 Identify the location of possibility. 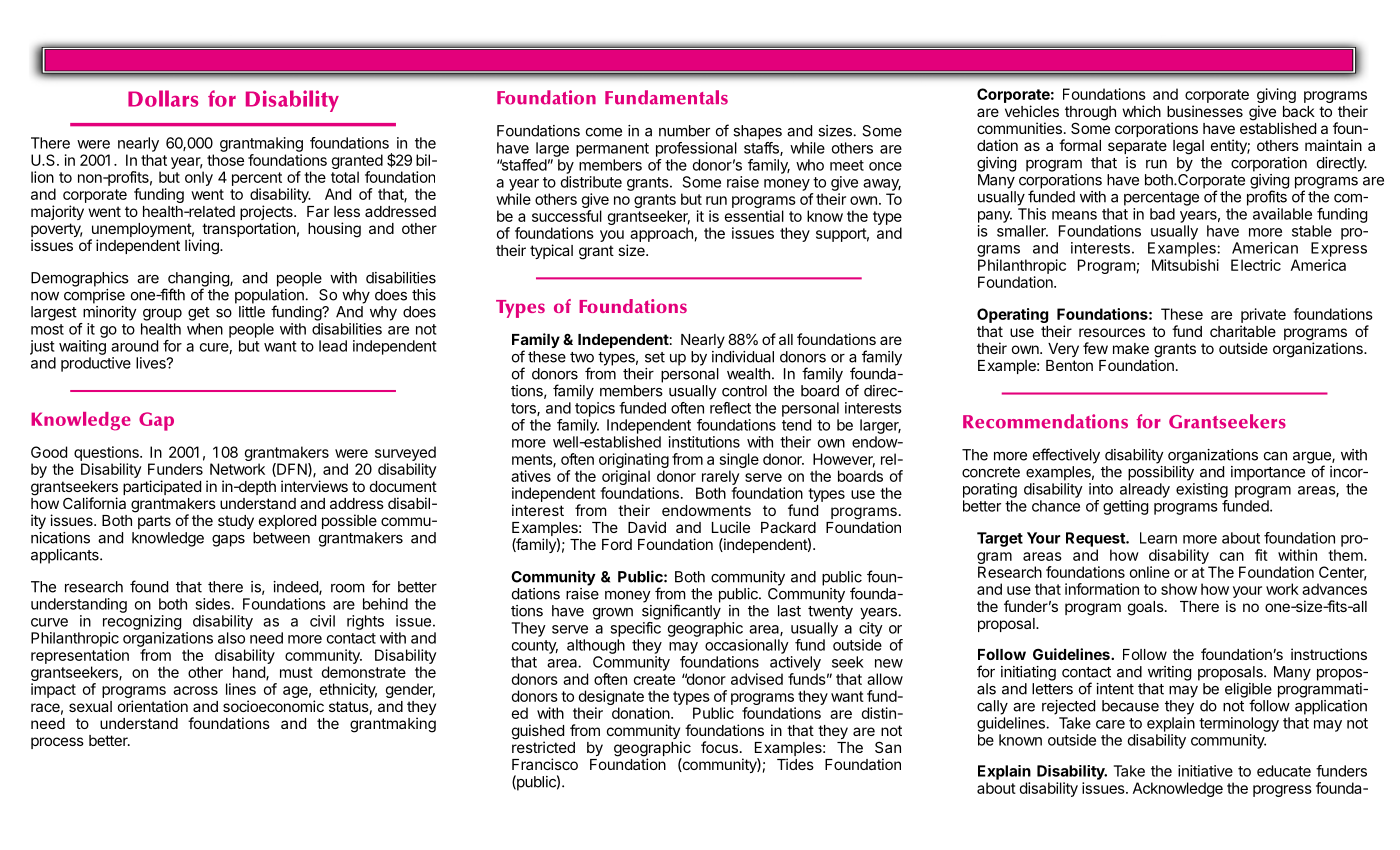
(1161, 473).
